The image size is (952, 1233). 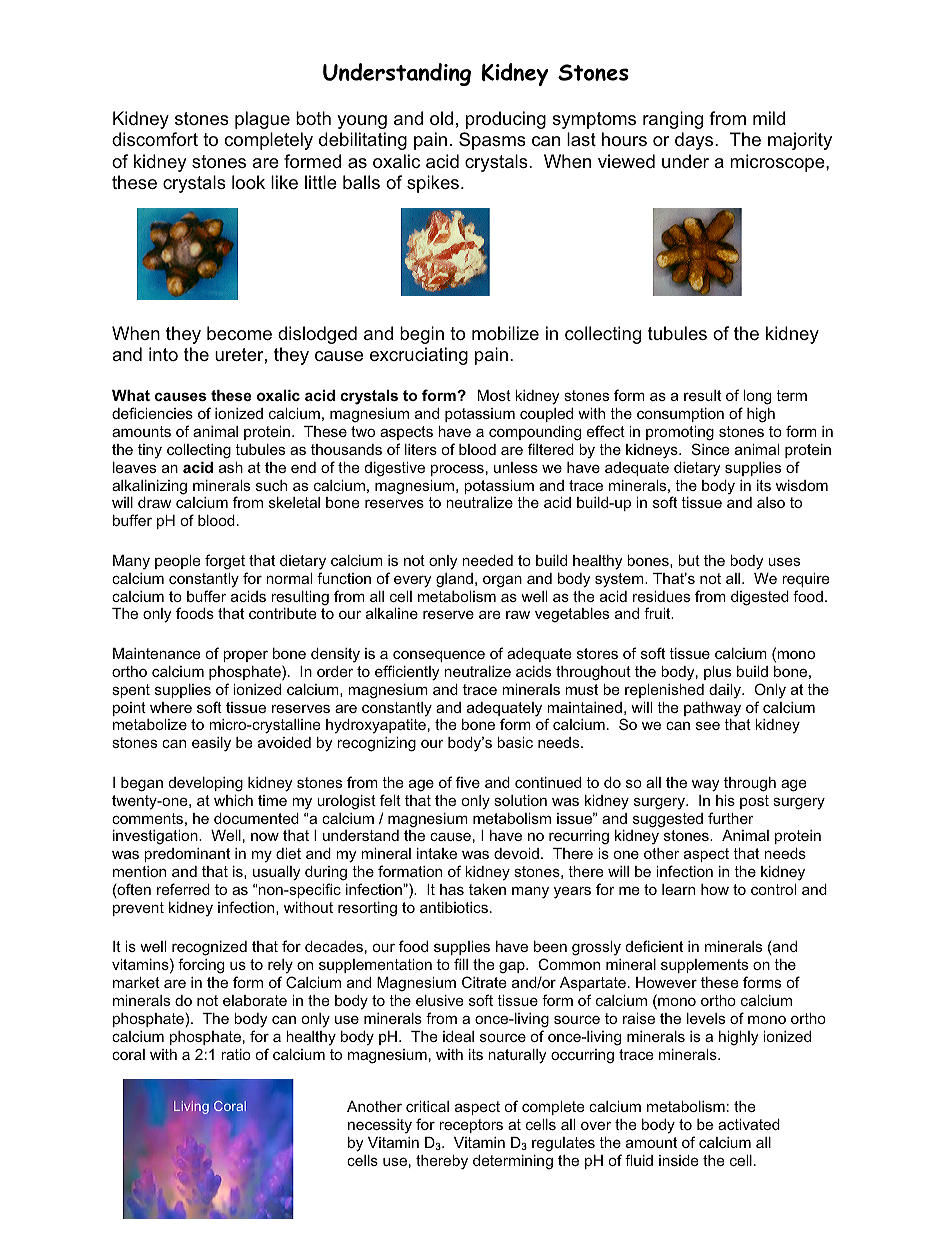 I want to click on five, so click(x=468, y=782).
